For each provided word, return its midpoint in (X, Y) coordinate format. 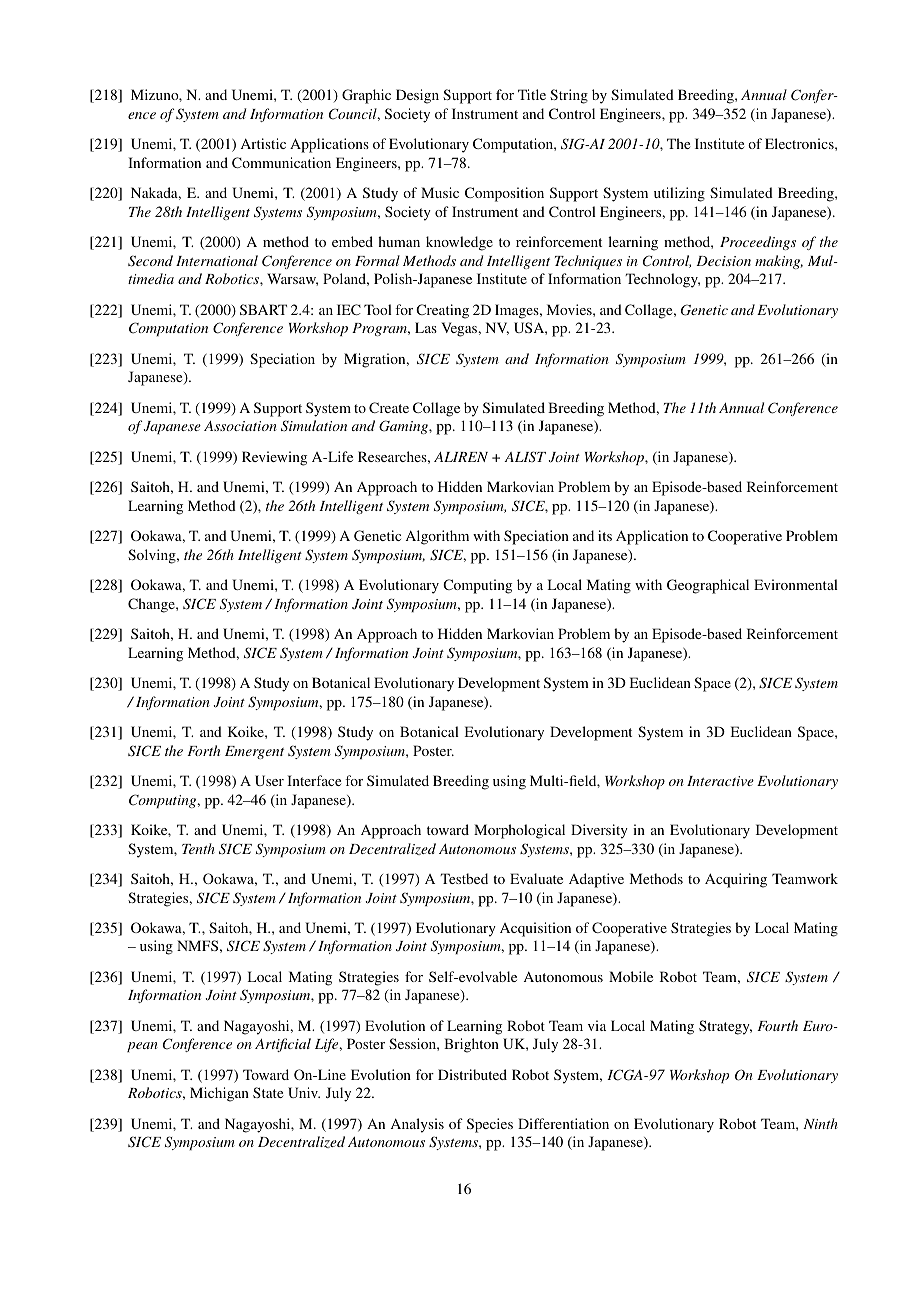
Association (240, 426)
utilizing (679, 194)
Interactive (720, 781)
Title (532, 94)
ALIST (525, 457)
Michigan (219, 1094)
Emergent (254, 752)
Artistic (263, 143)
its (605, 535)
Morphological (519, 831)
